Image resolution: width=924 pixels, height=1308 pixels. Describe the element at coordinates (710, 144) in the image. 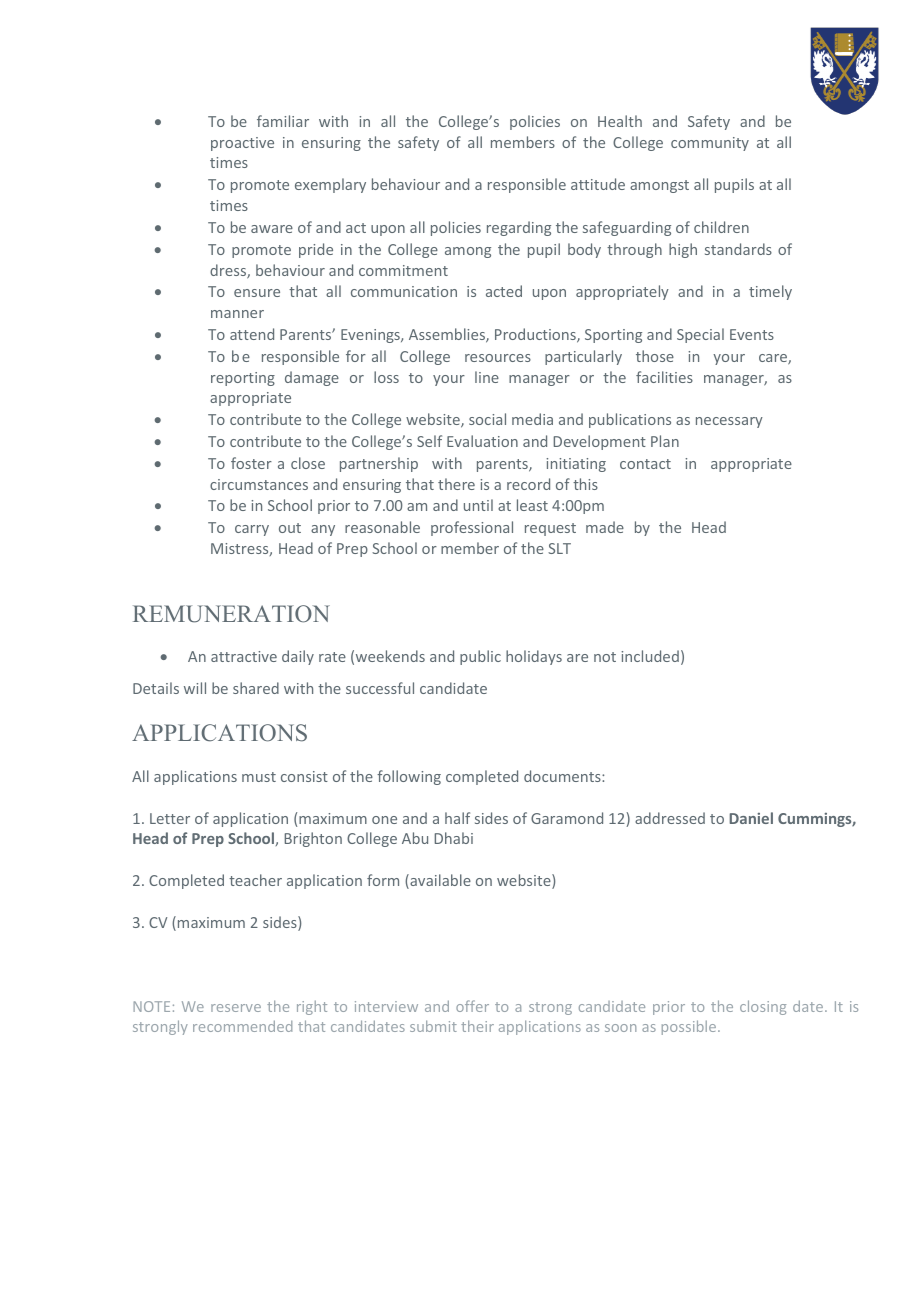

I see `community` at that location.
